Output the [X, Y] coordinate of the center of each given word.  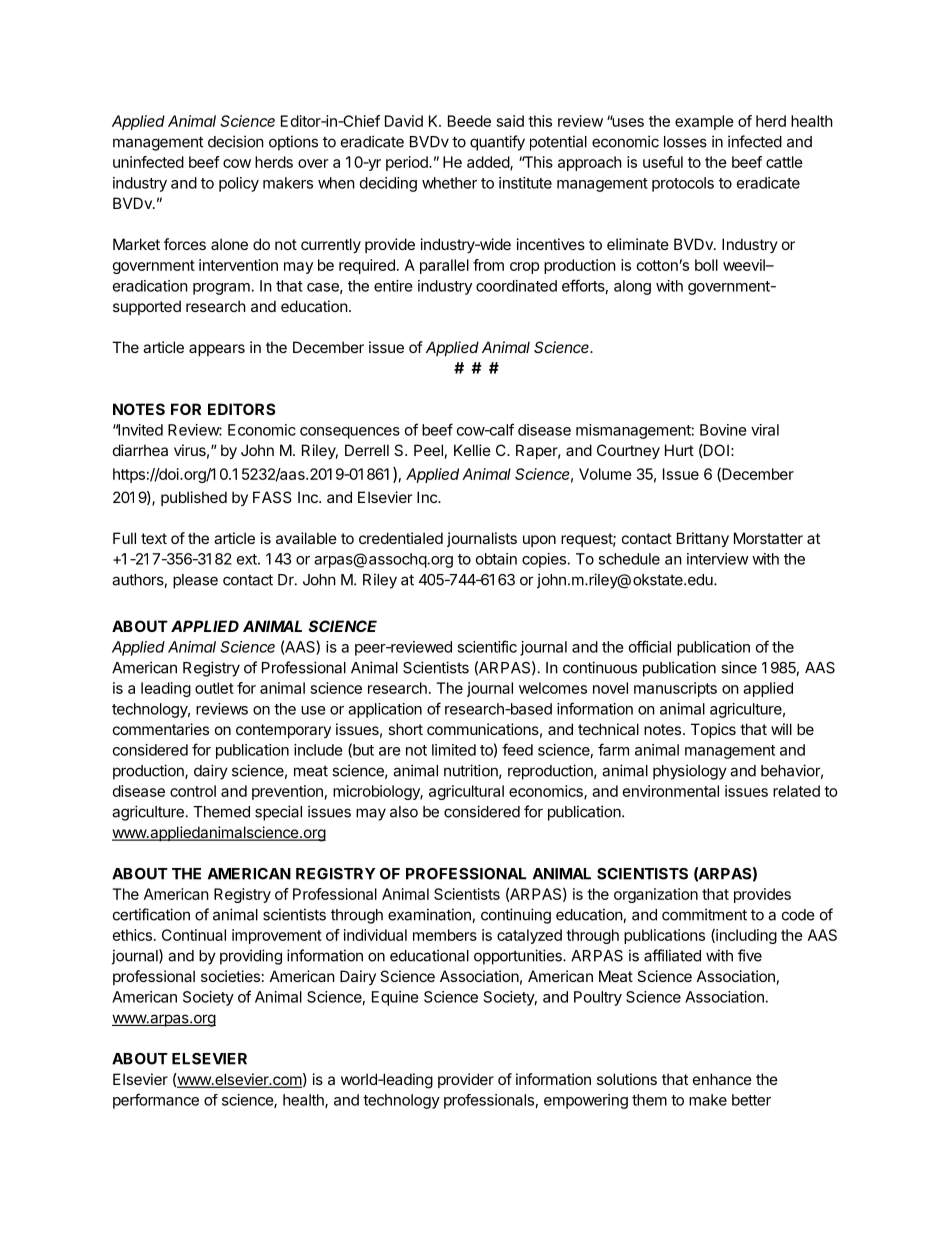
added [489, 163]
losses [685, 142]
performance [156, 1101]
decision [236, 141]
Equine [395, 998]
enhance [722, 1079]
